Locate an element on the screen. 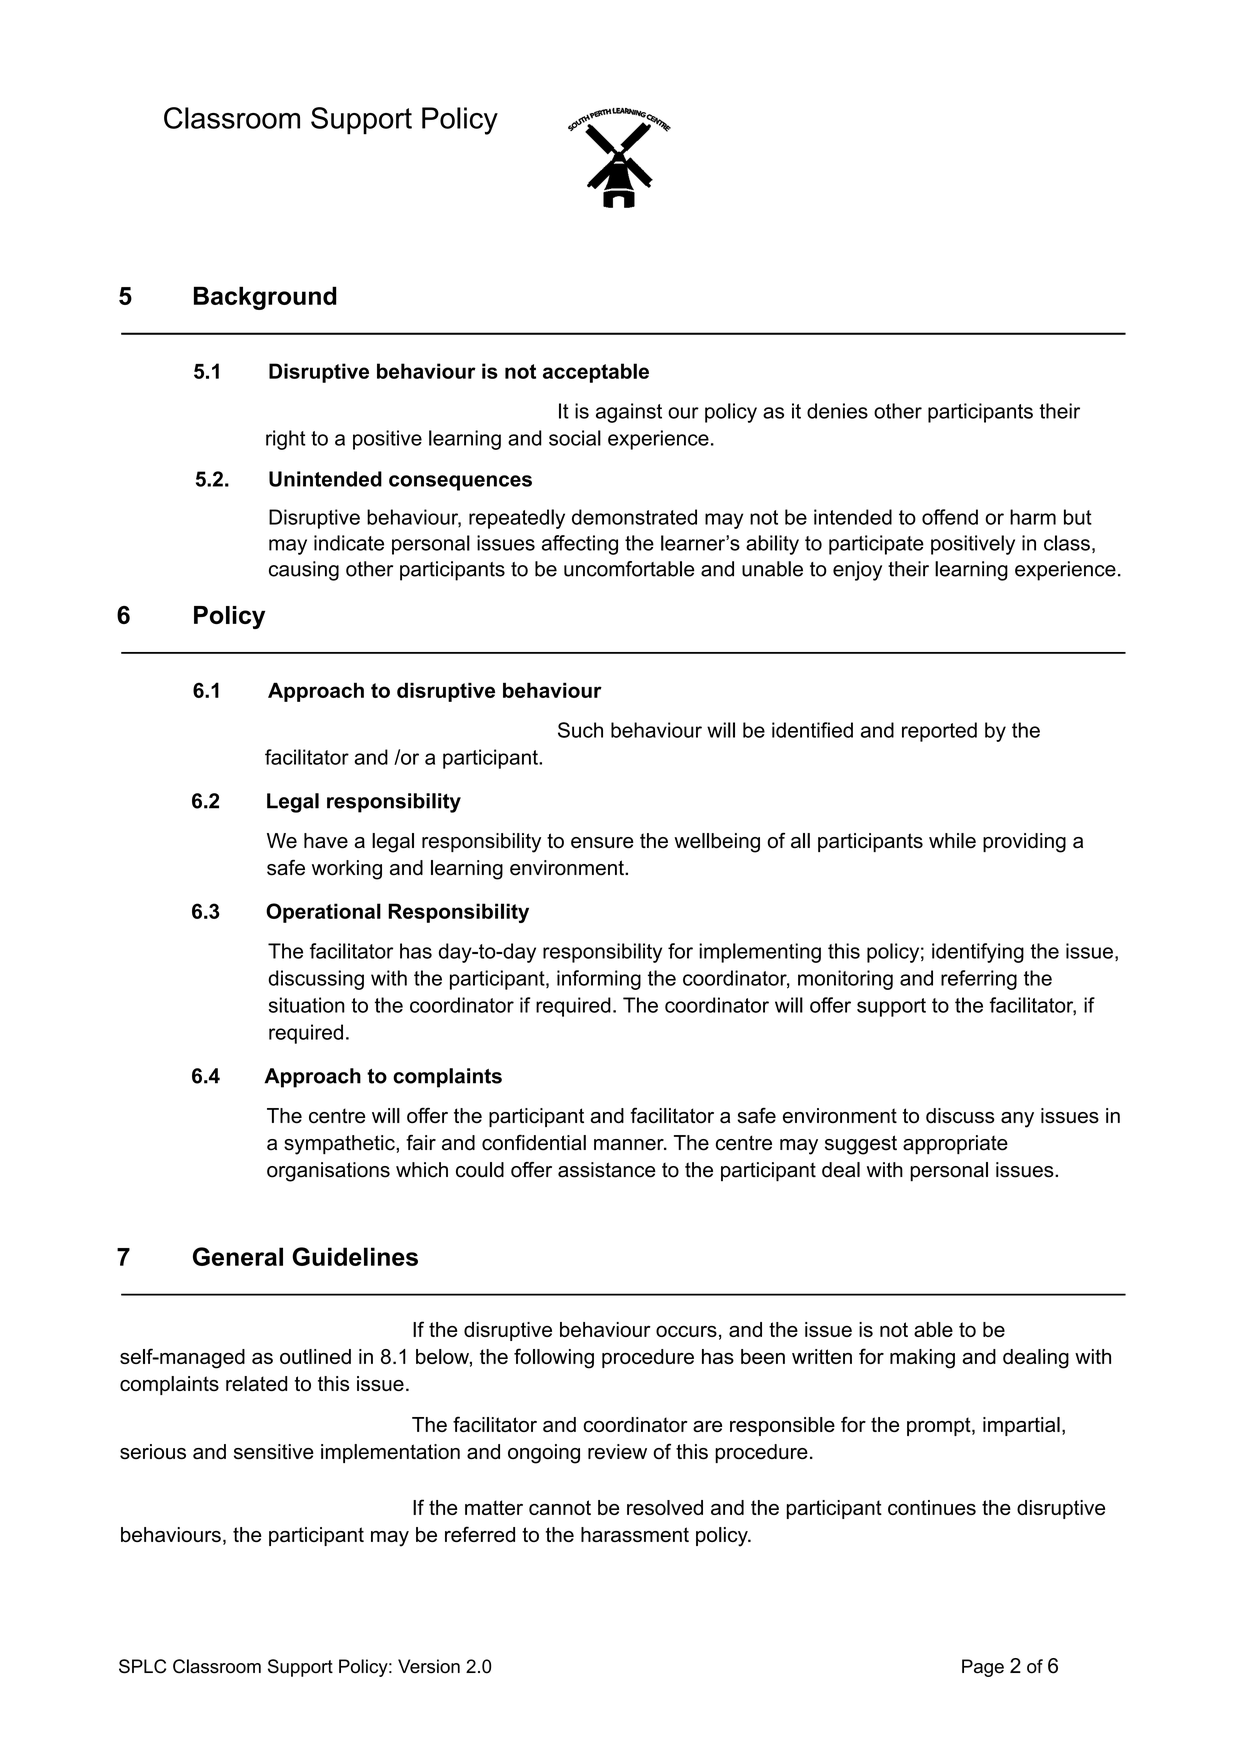 The width and height of the screenshot is (1241, 1753). against is located at coordinates (629, 413).
